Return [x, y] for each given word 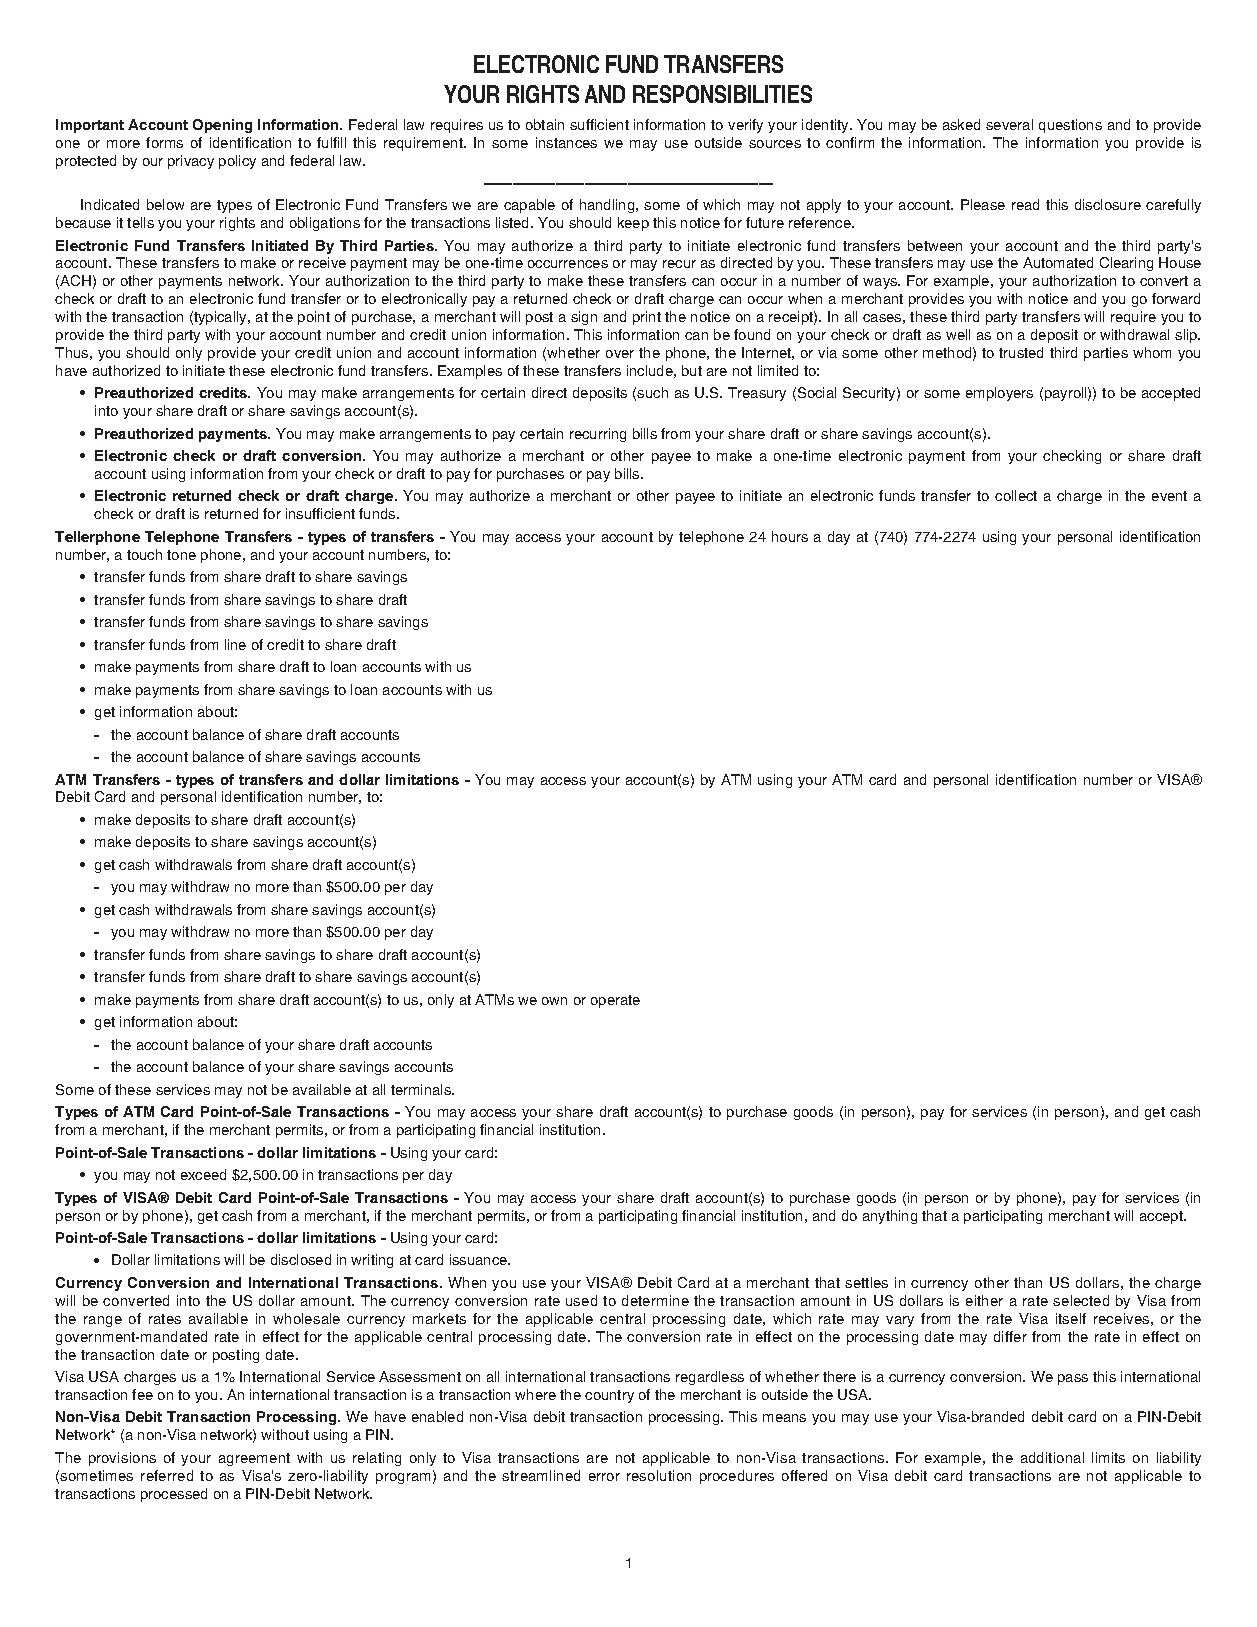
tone [181, 555]
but [692, 370]
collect [1016, 495]
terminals [422, 1089]
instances [566, 142]
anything [890, 1217]
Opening [222, 126]
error [604, 1477]
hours [790, 536]
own [554, 1001]
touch [144, 554]
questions [1070, 126]
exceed [203, 1174]
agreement [254, 1459]
